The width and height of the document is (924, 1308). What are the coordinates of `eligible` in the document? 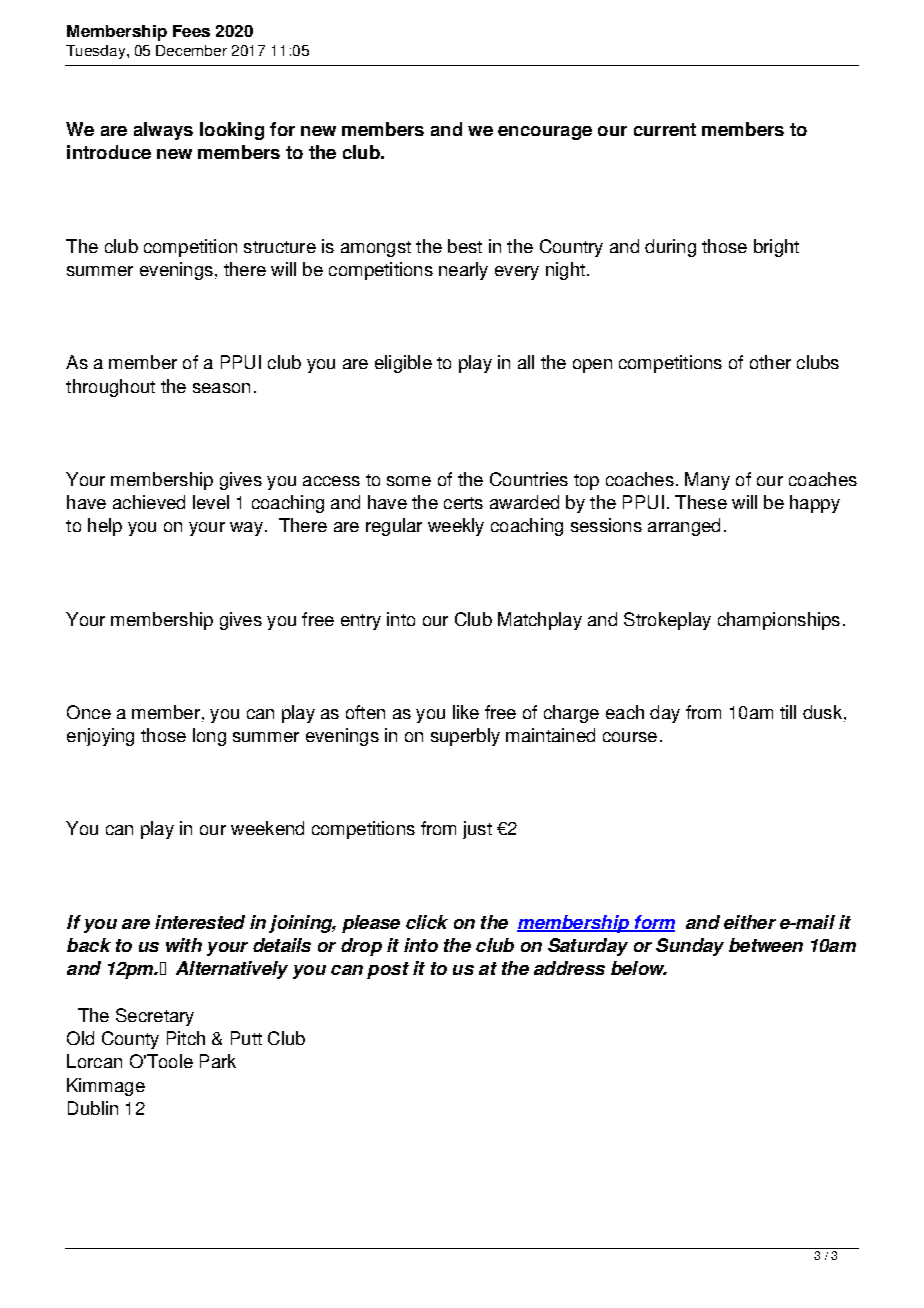 It's located at (403, 364).
